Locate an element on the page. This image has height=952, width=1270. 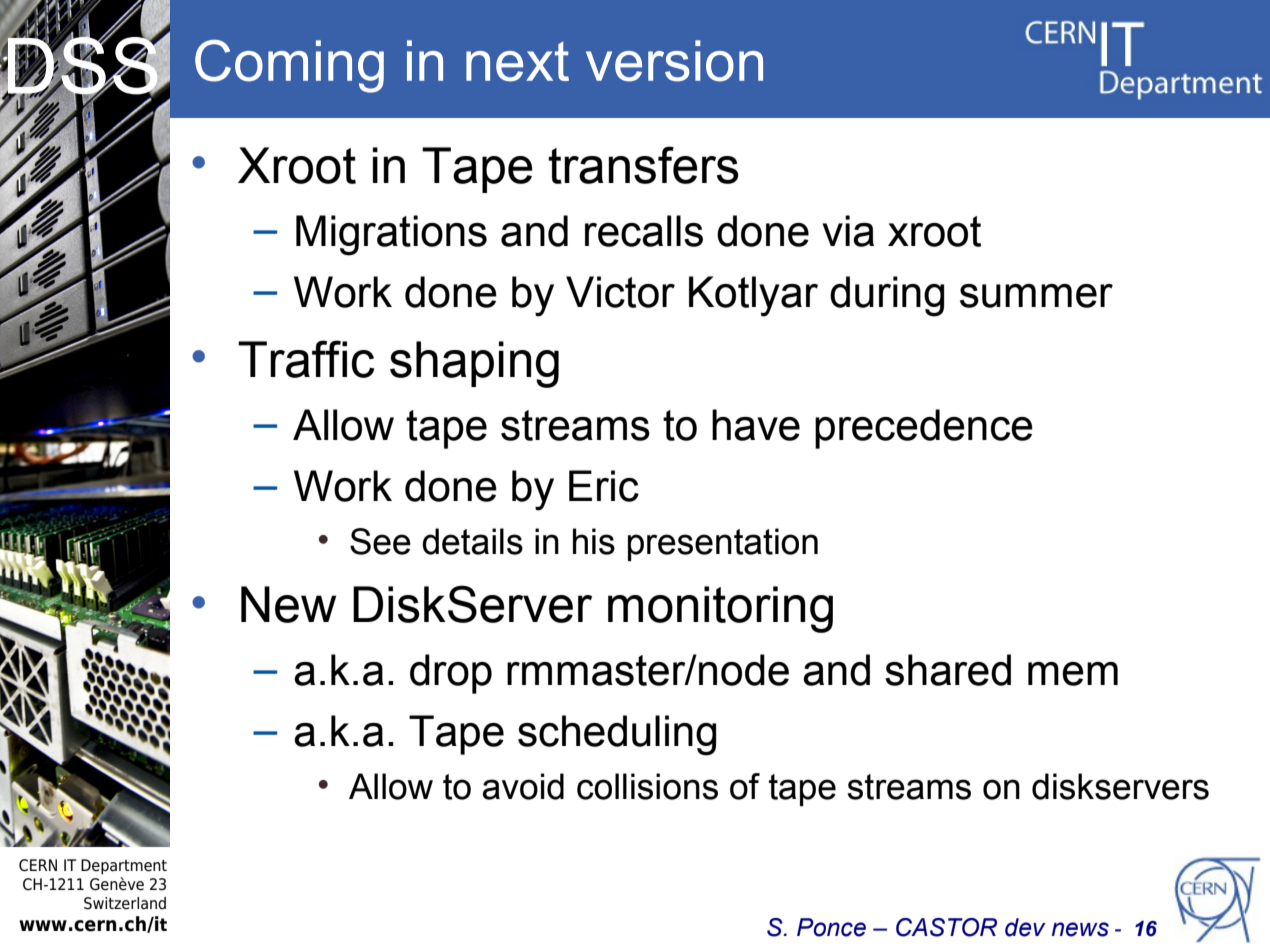
via is located at coordinates (848, 231).
